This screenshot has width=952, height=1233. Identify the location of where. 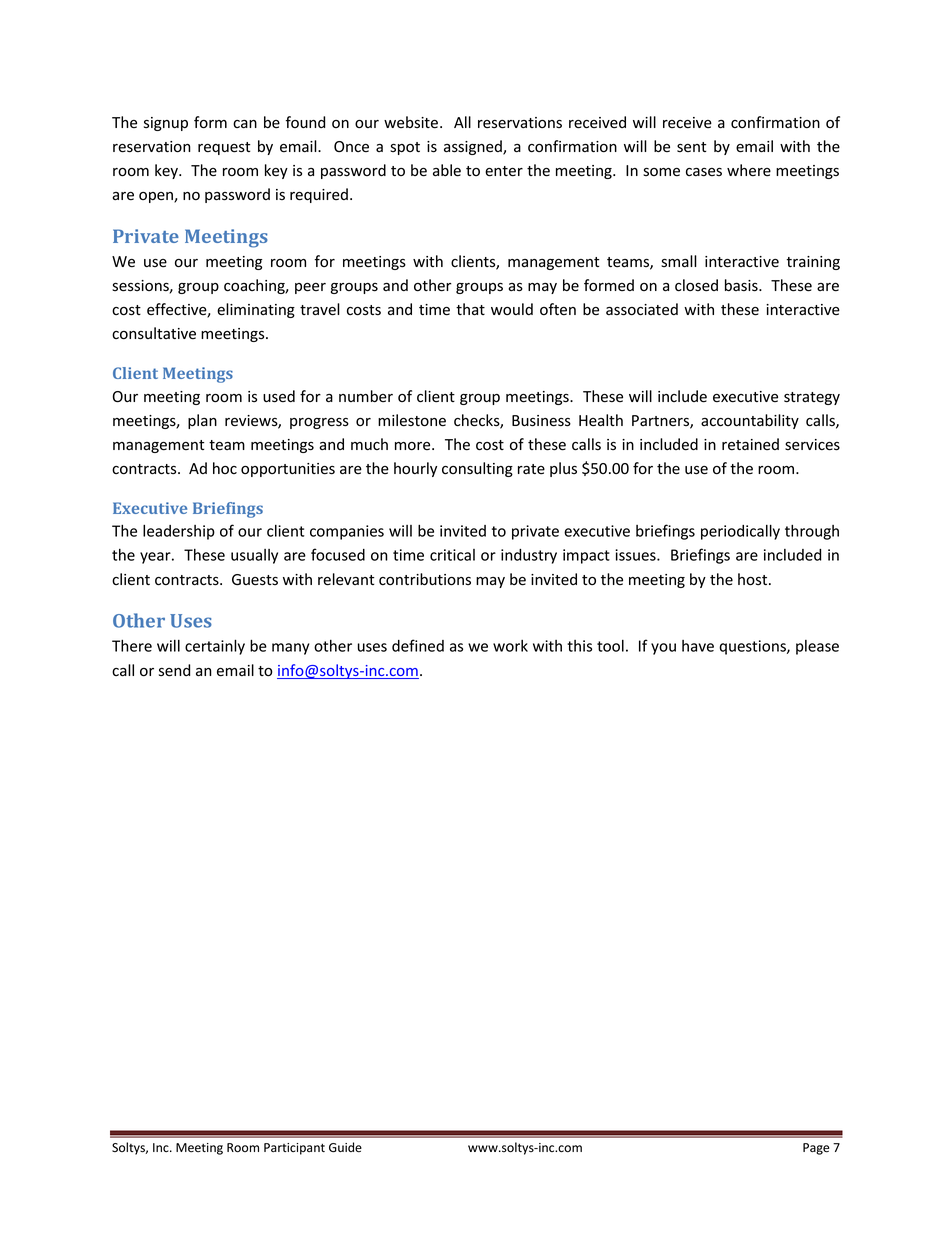
(749, 170).
